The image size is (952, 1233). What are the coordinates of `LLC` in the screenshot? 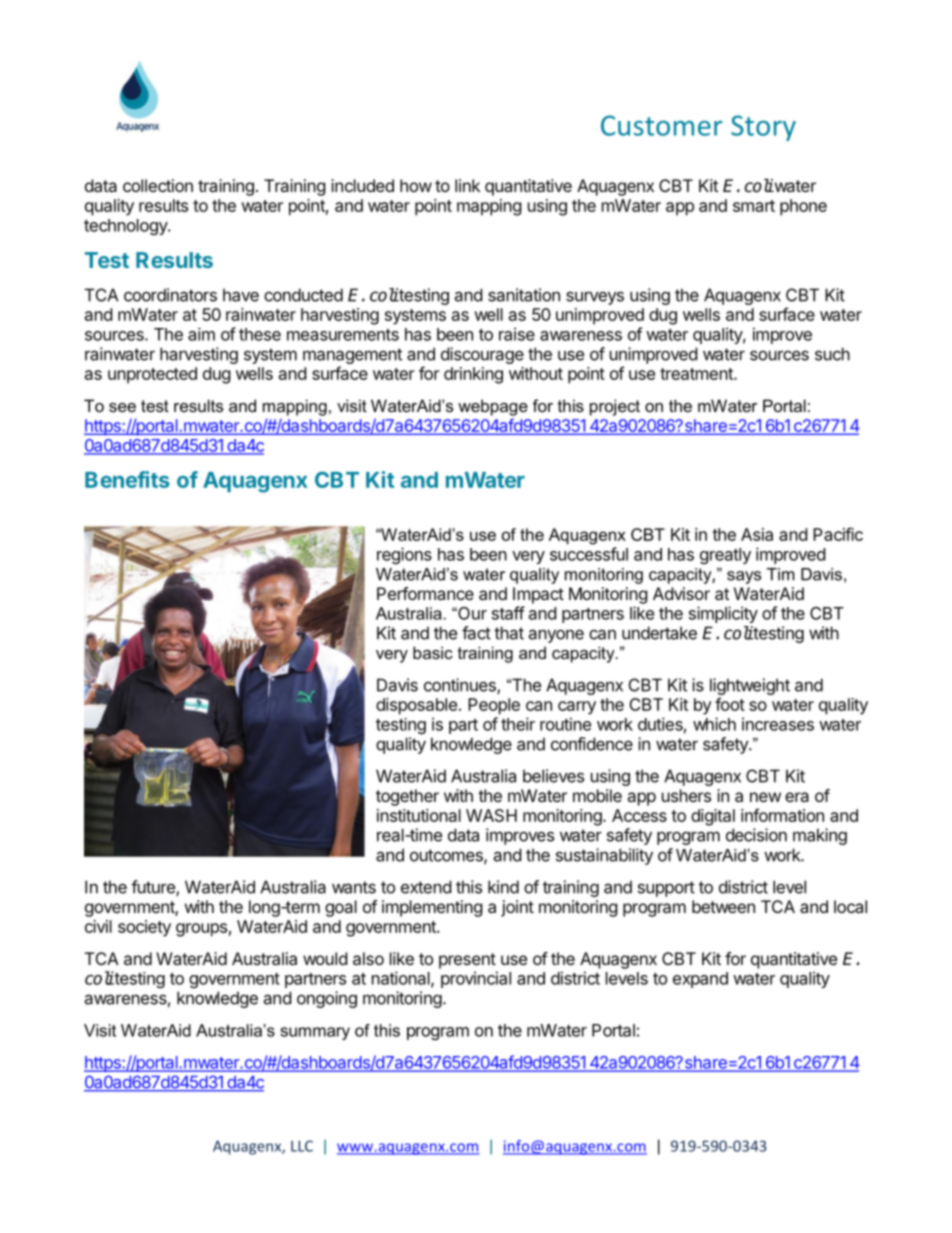 It's located at (302, 1146).
